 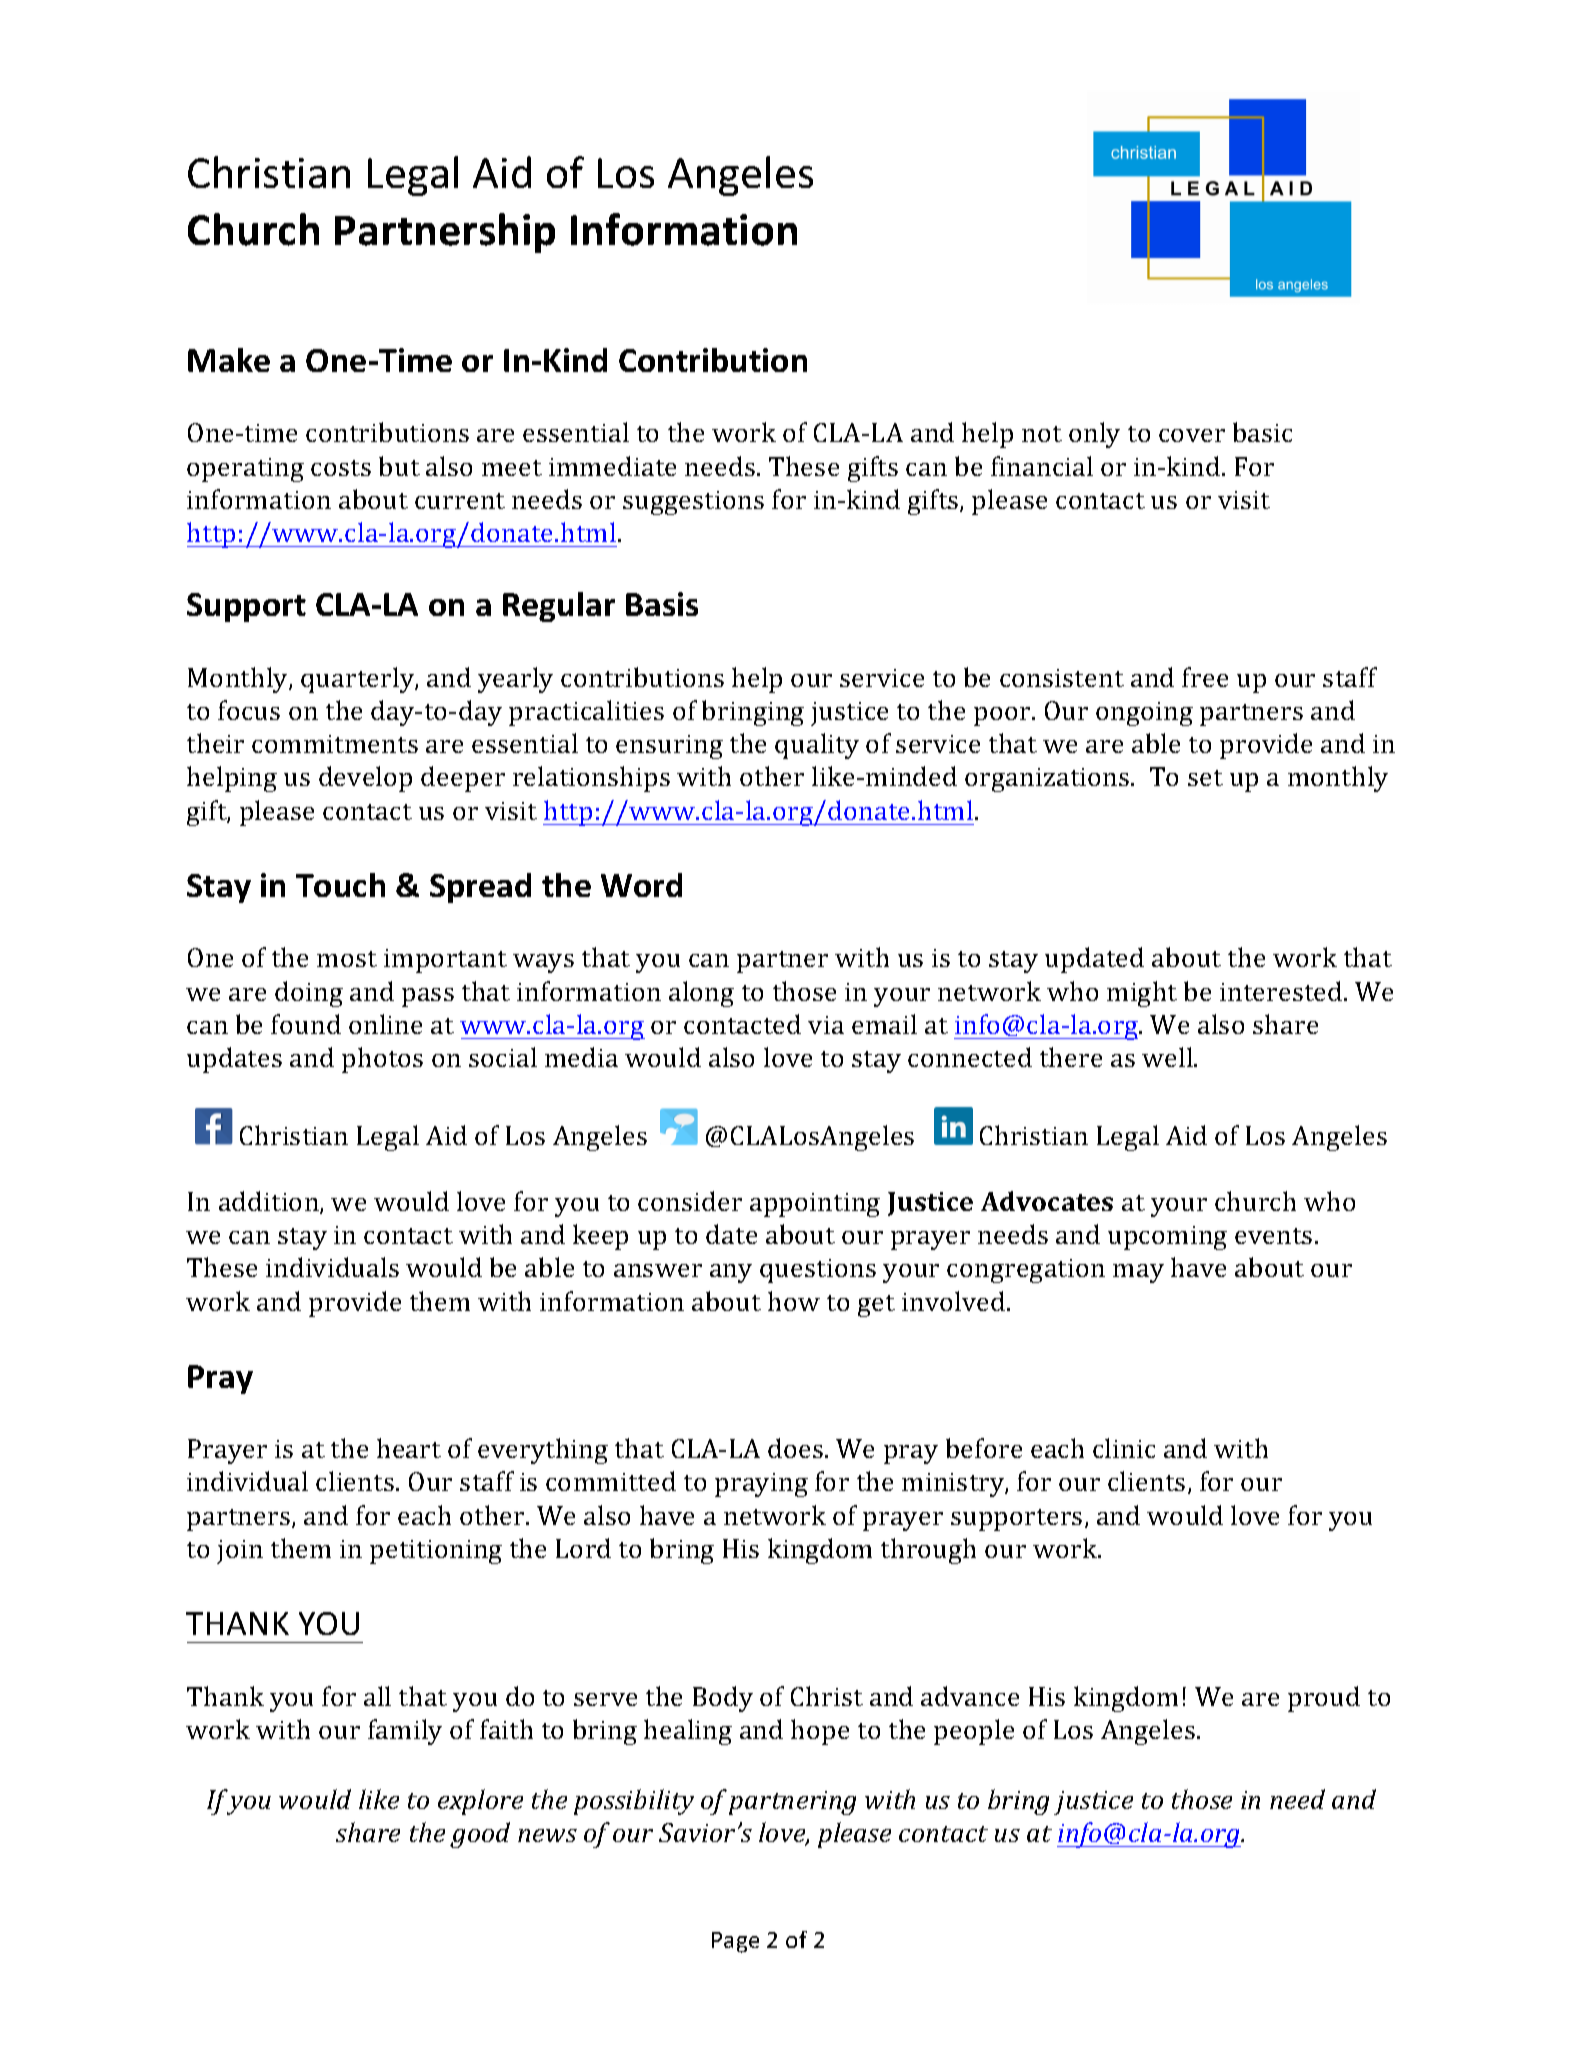 I want to click on cover, so click(x=1192, y=435).
